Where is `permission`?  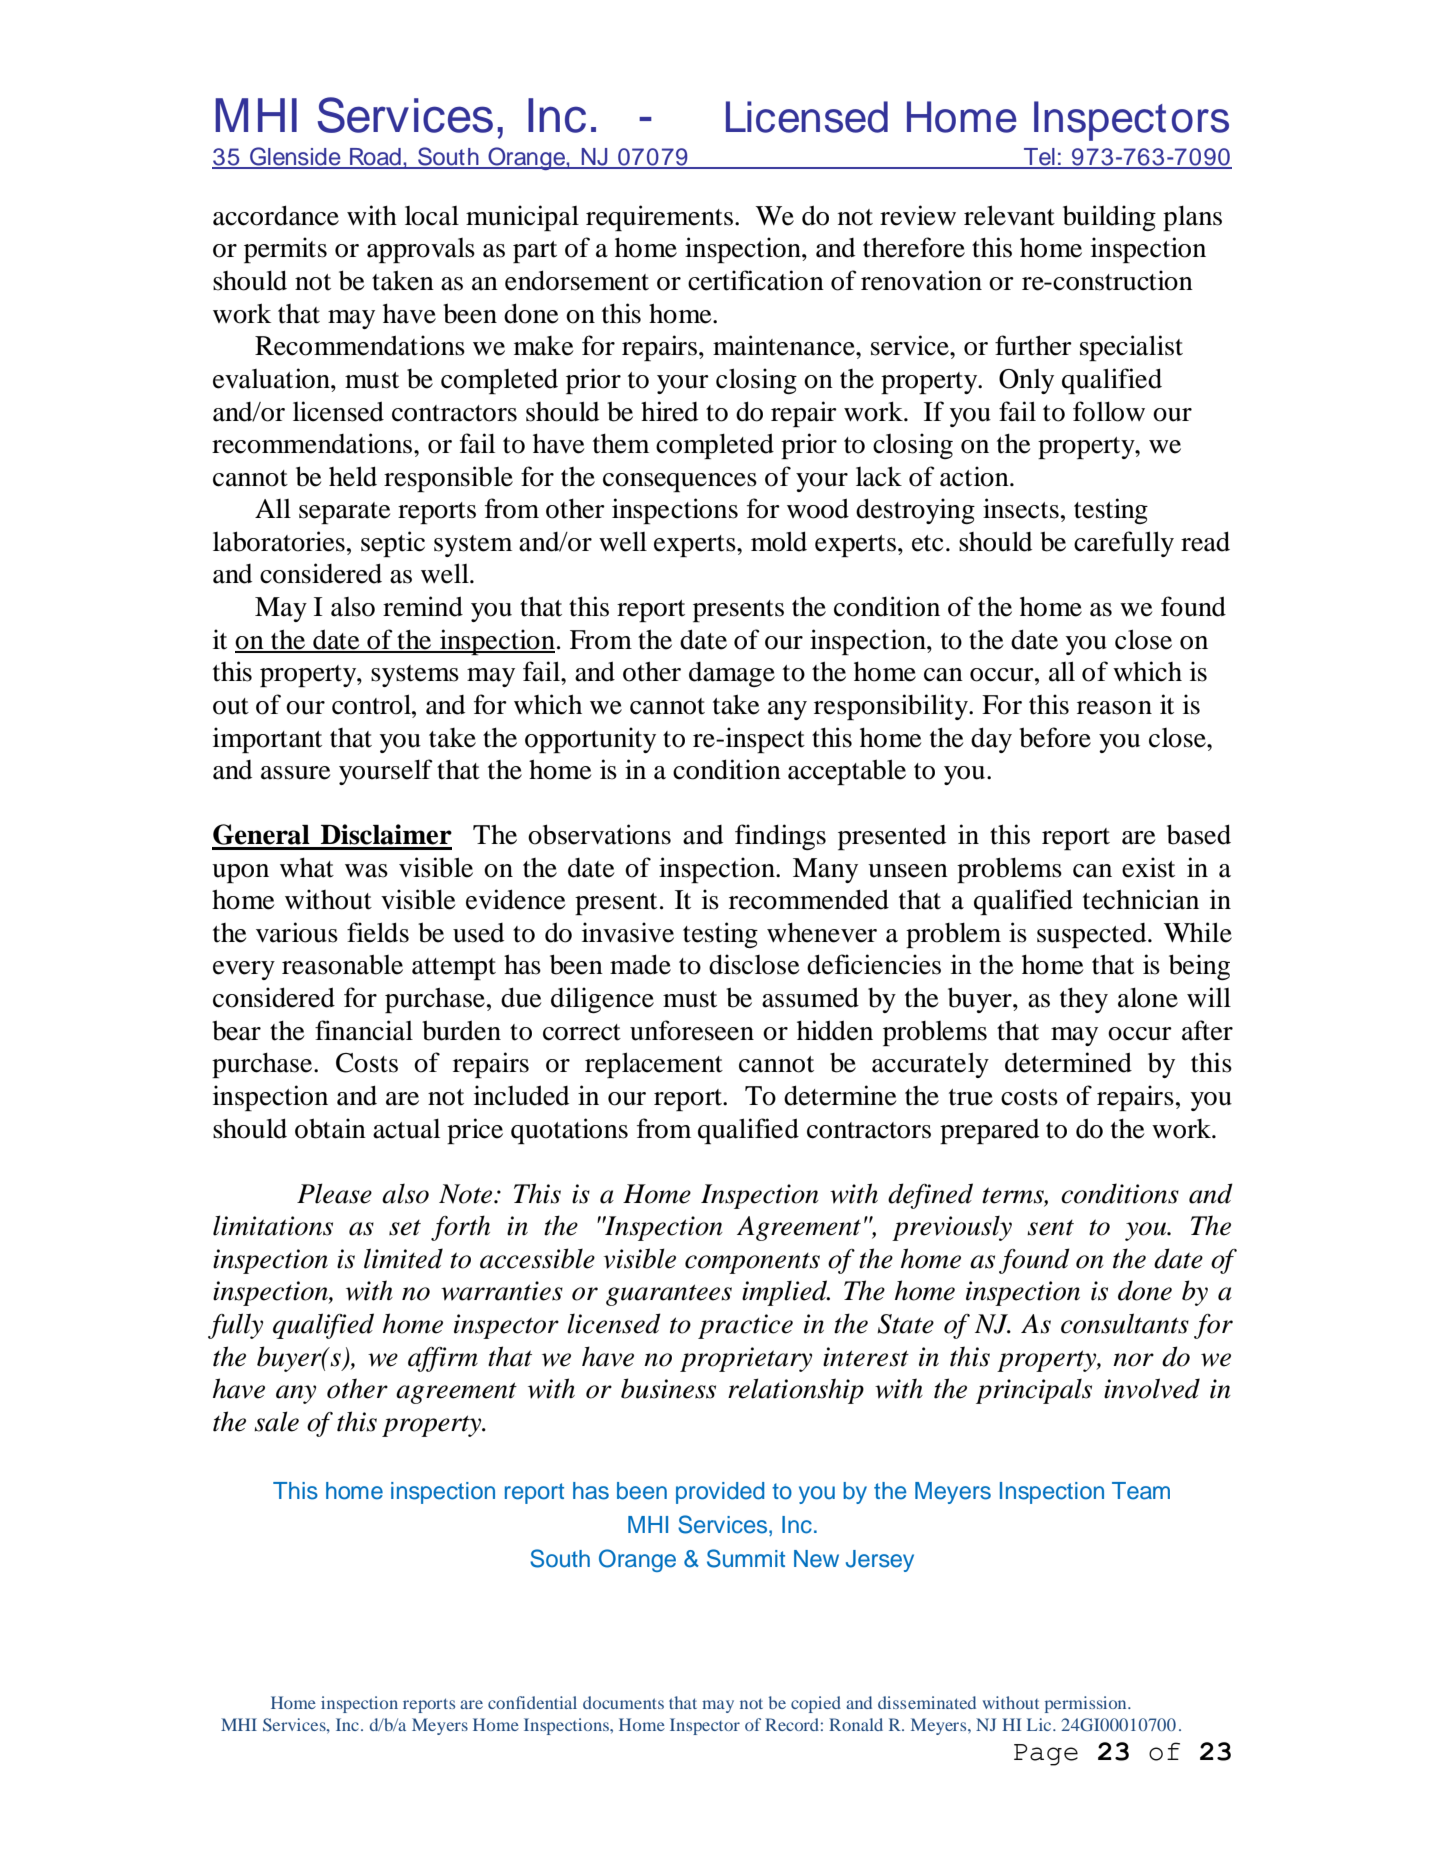
permission is located at coordinates (1087, 1704).
